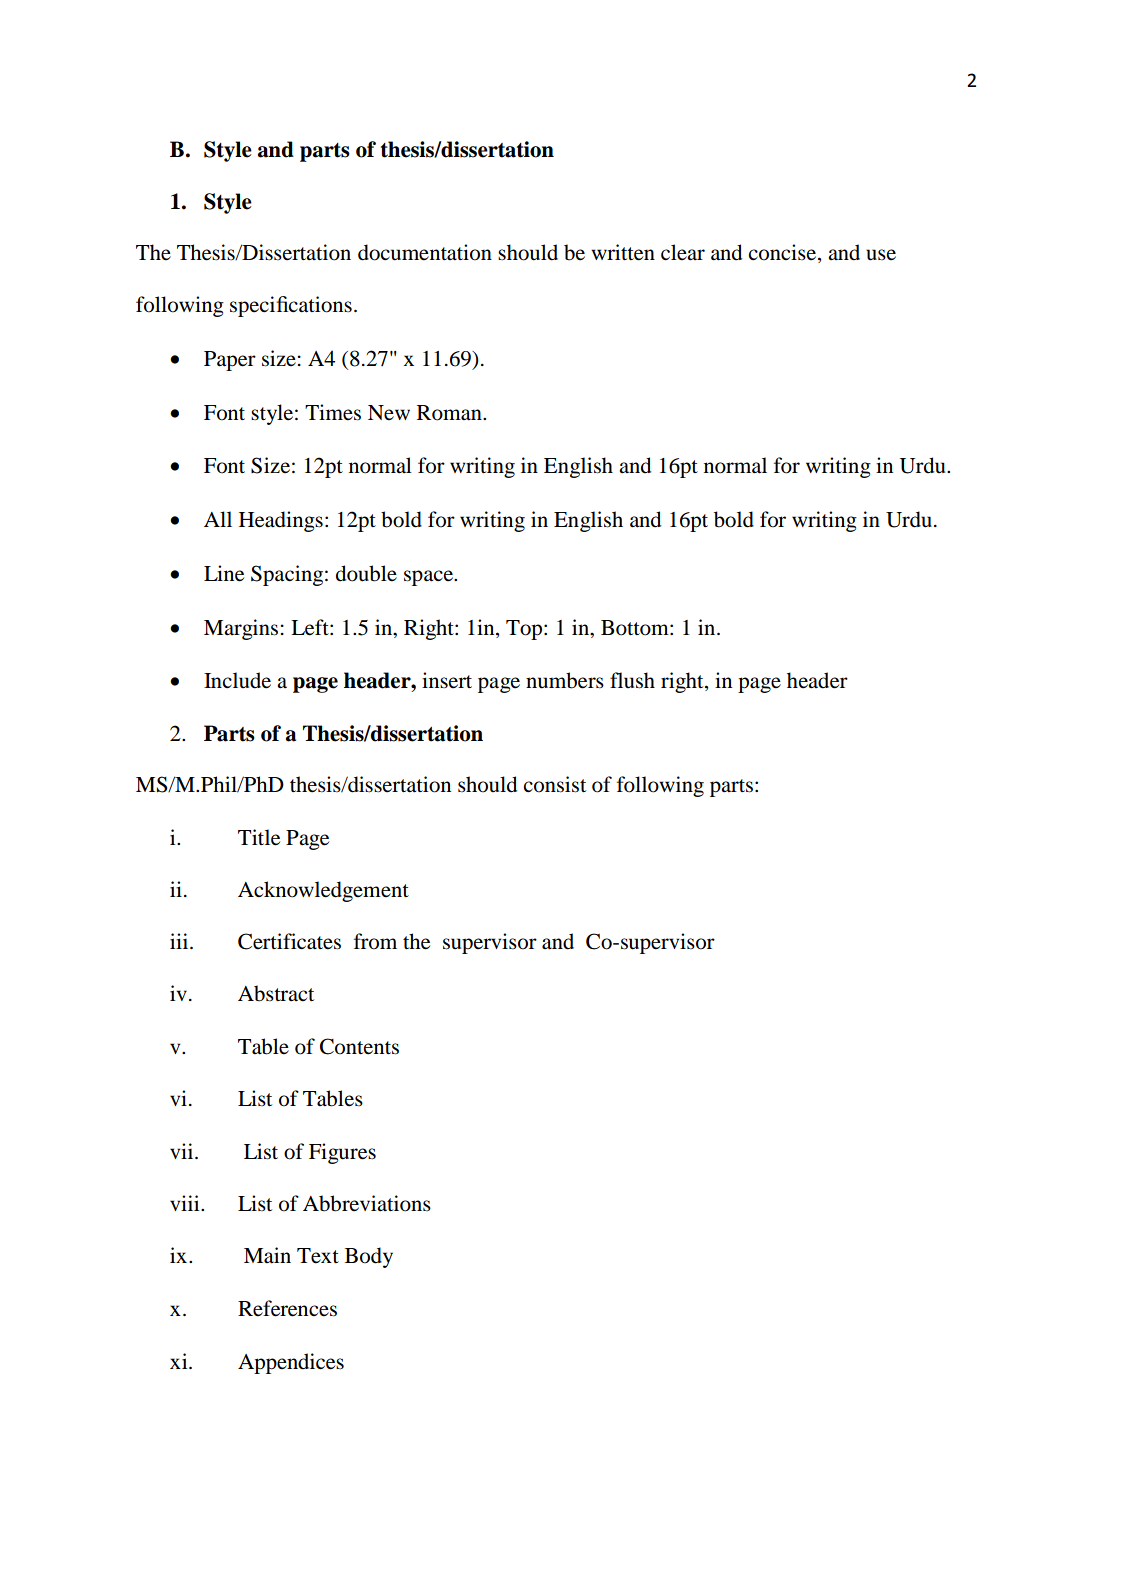  Describe the element at coordinates (369, 1257) in the screenshot. I see `Body` at that location.
